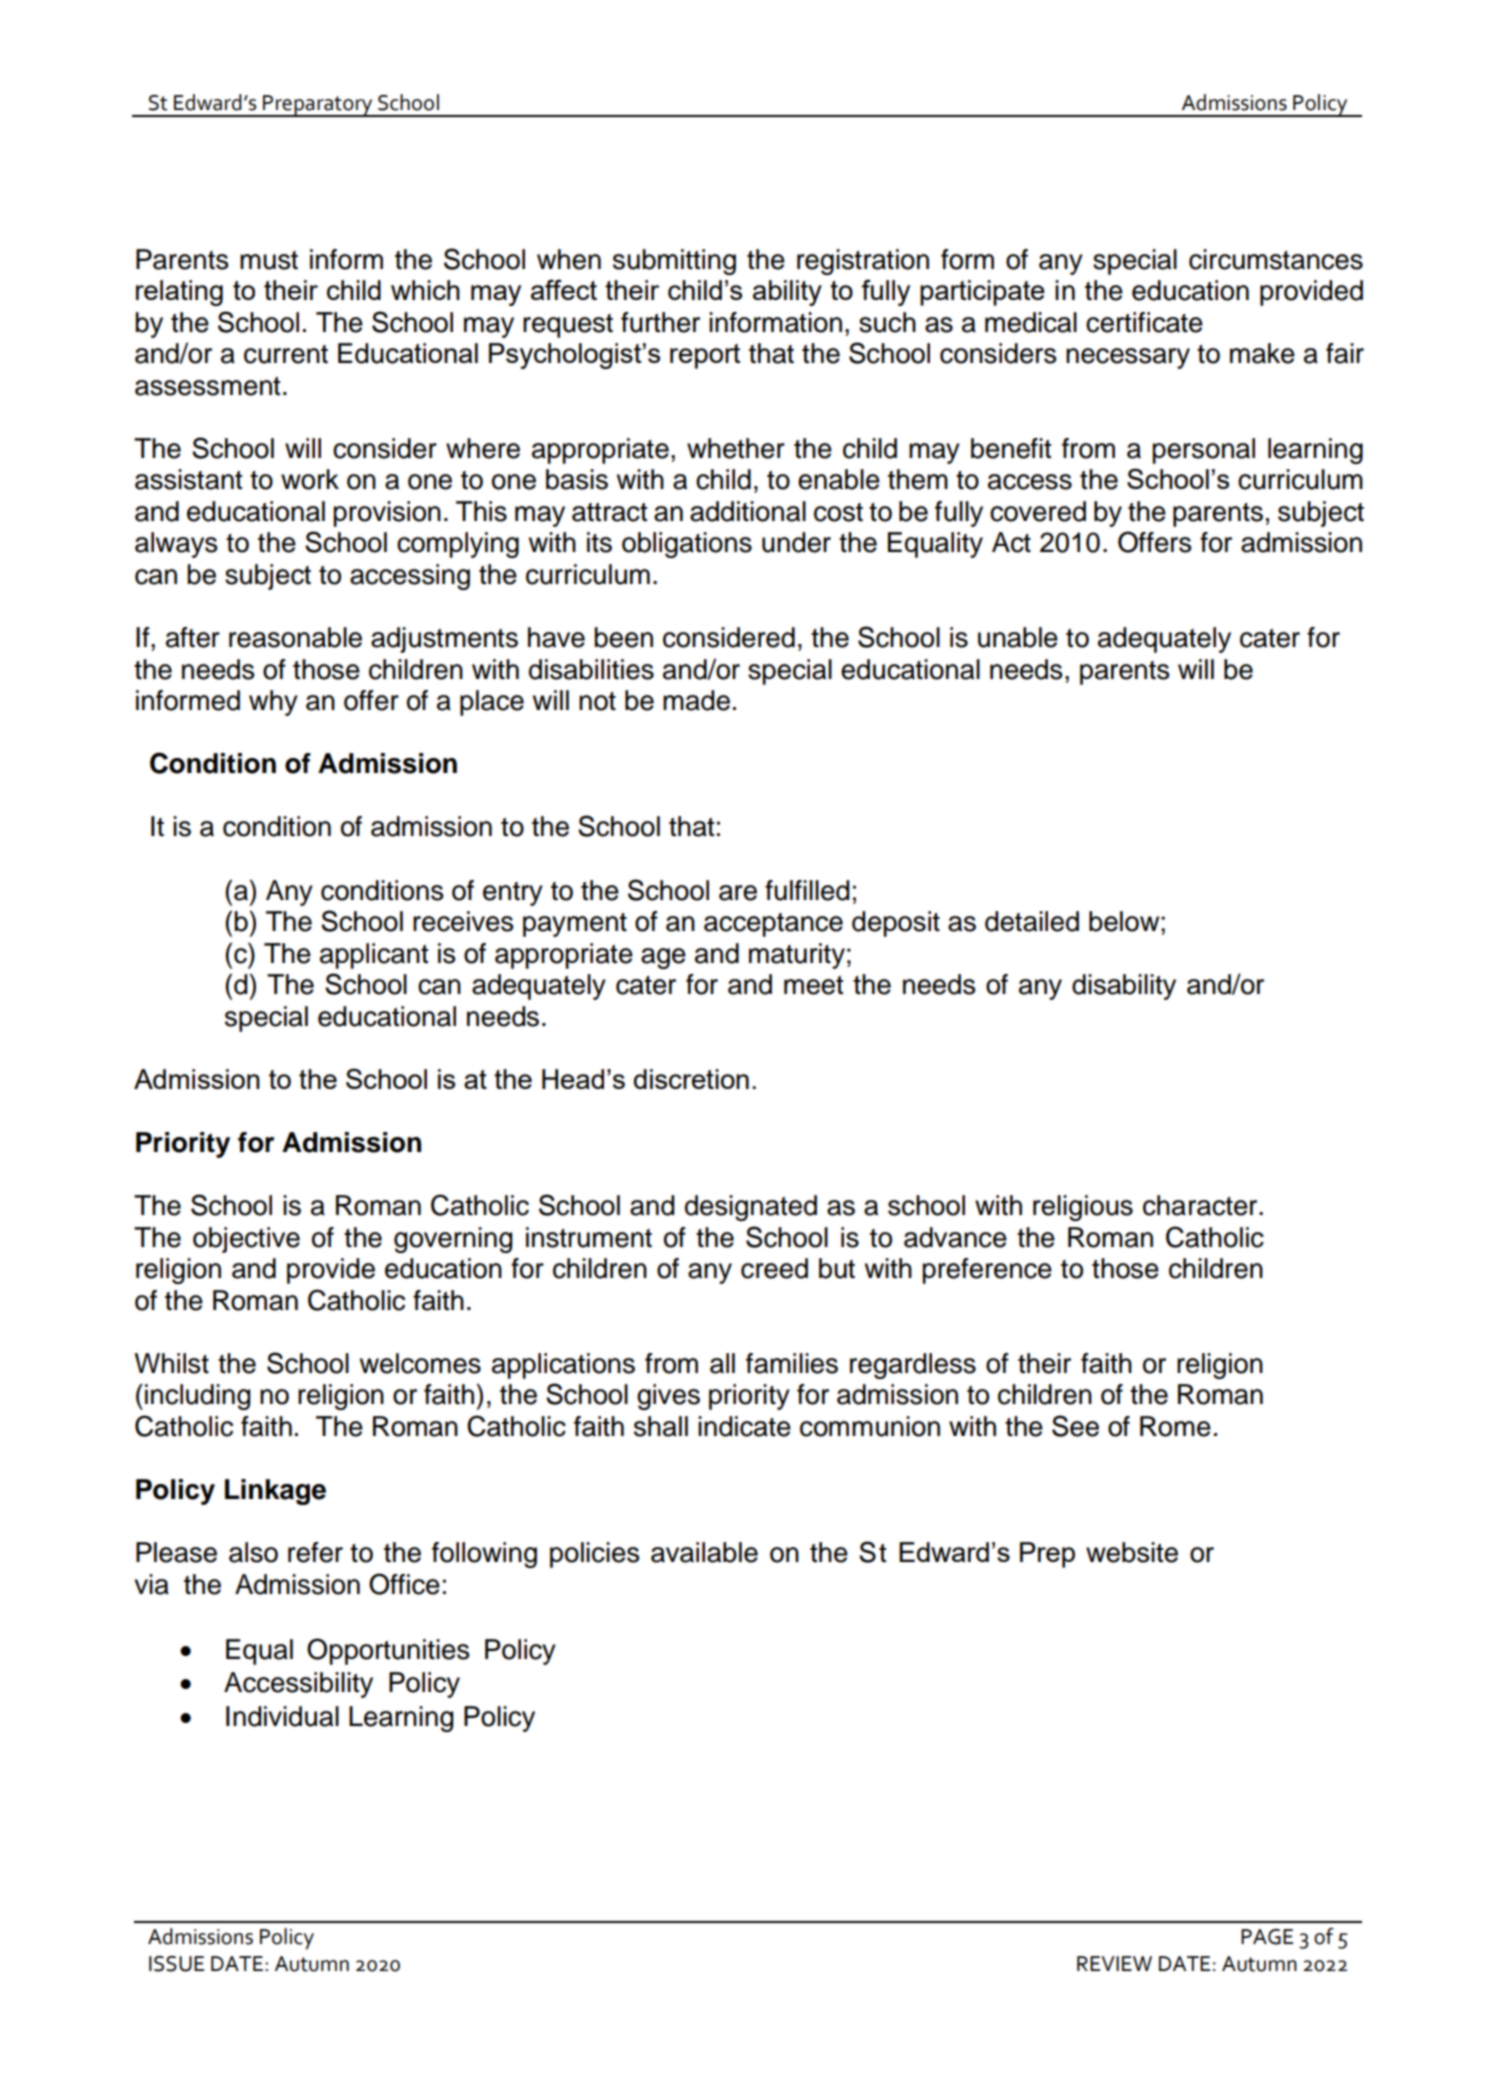 This screenshot has height=2100, width=1485. Describe the element at coordinates (295, 637) in the screenshot. I see `reasonable` at that location.
